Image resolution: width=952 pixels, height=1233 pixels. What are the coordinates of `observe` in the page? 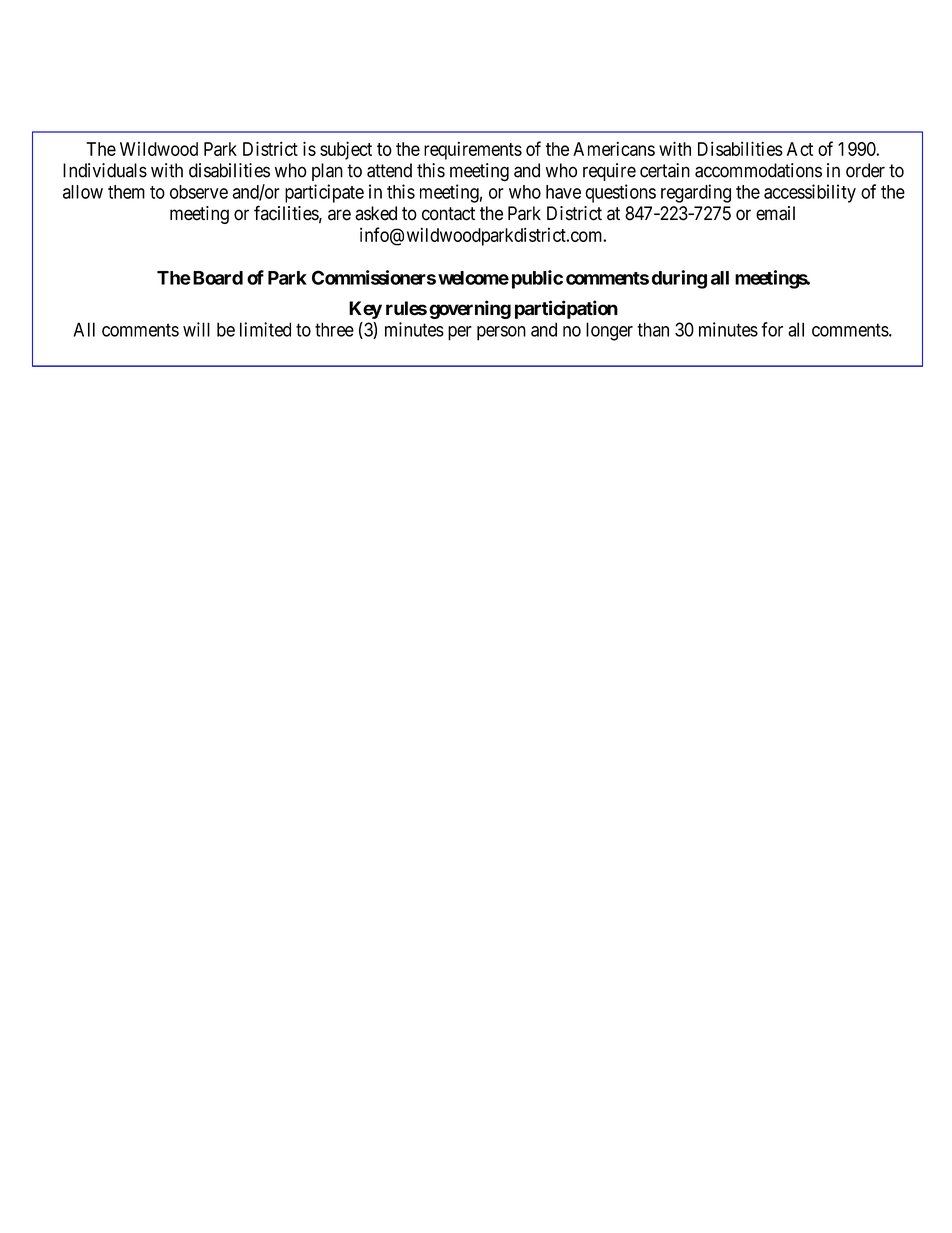 It's located at (199, 192).
